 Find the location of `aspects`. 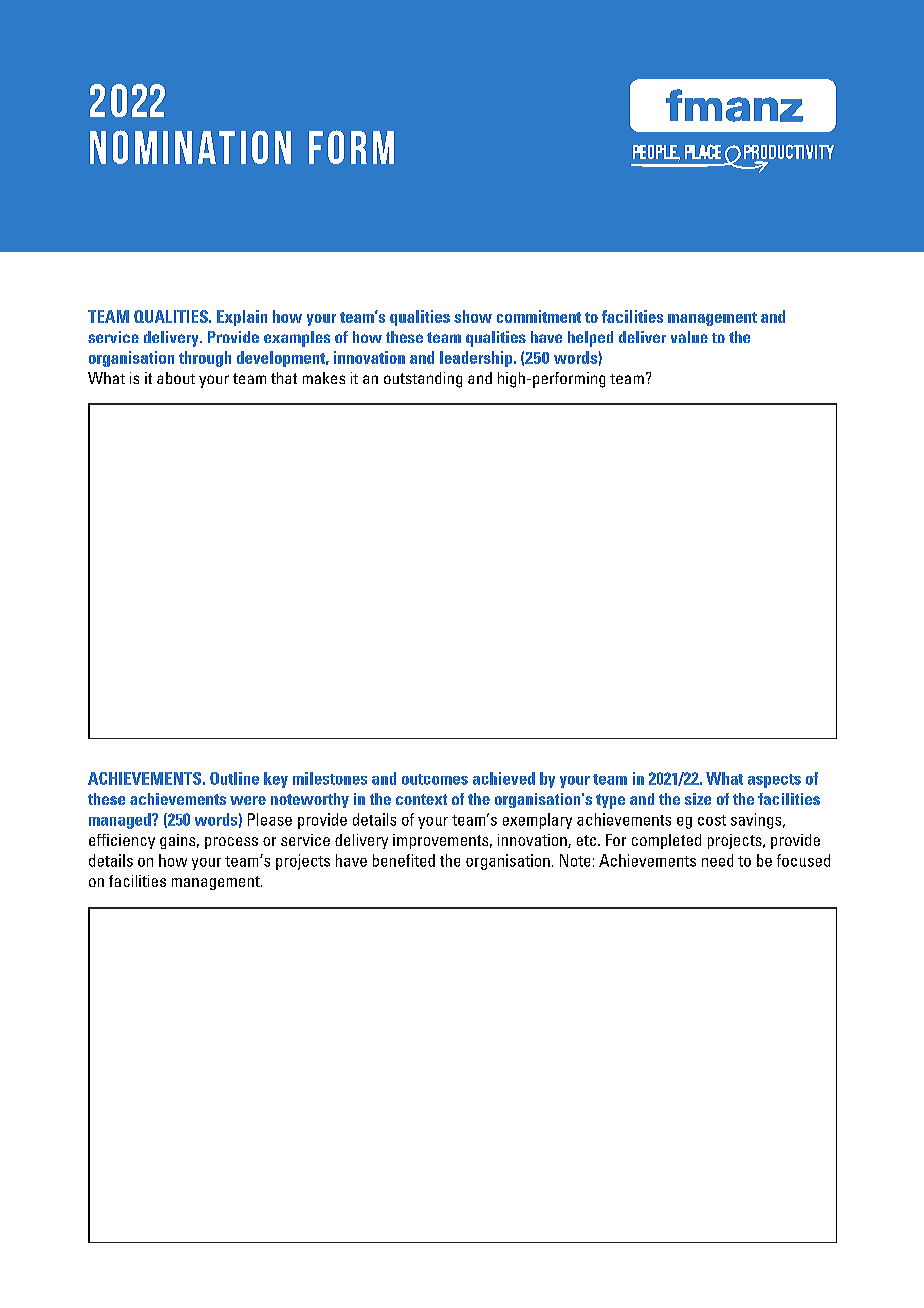

aspects is located at coordinates (774, 781).
